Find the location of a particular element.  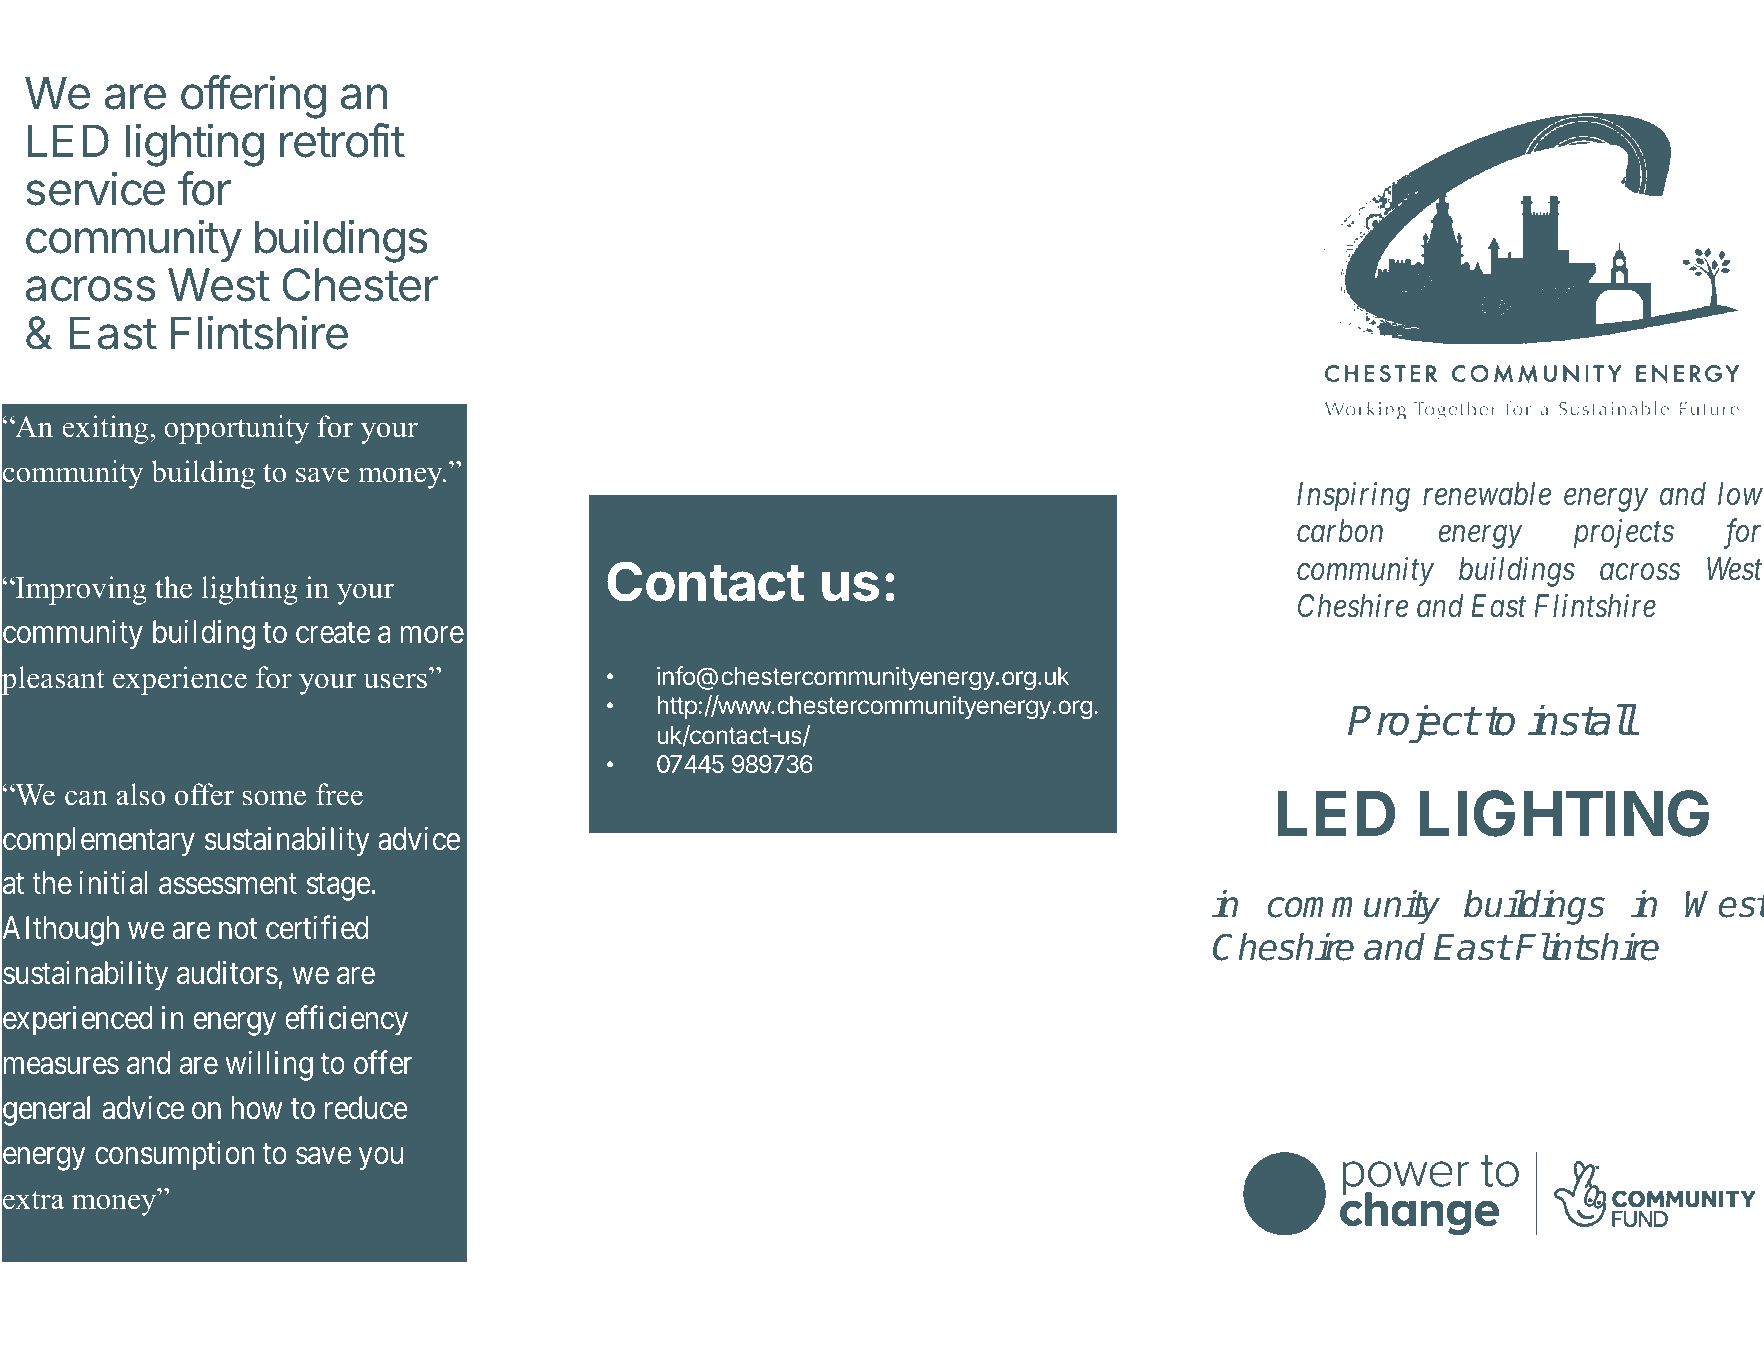

some is located at coordinates (274, 798).
